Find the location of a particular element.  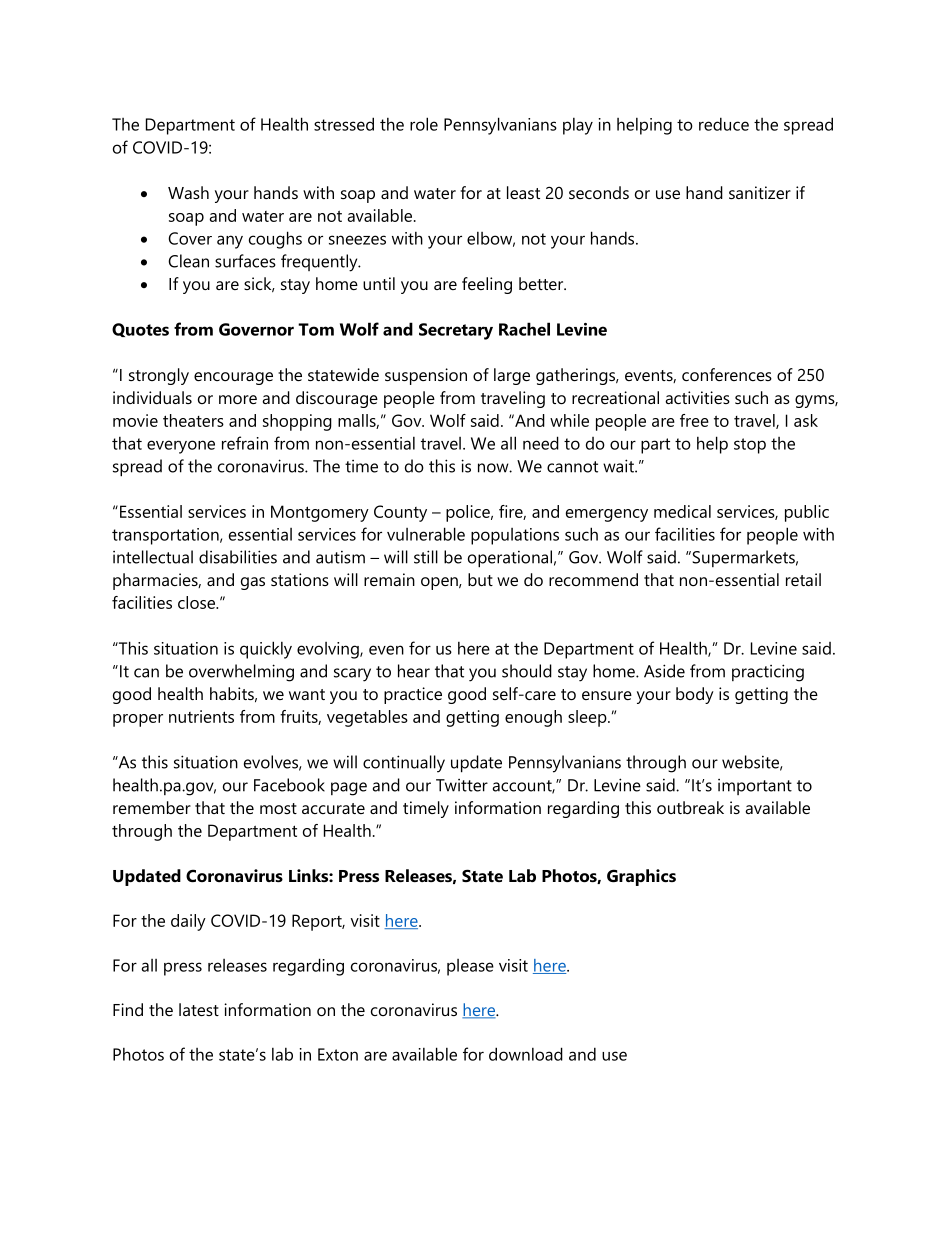

download is located at coordinates (526, 1054).
